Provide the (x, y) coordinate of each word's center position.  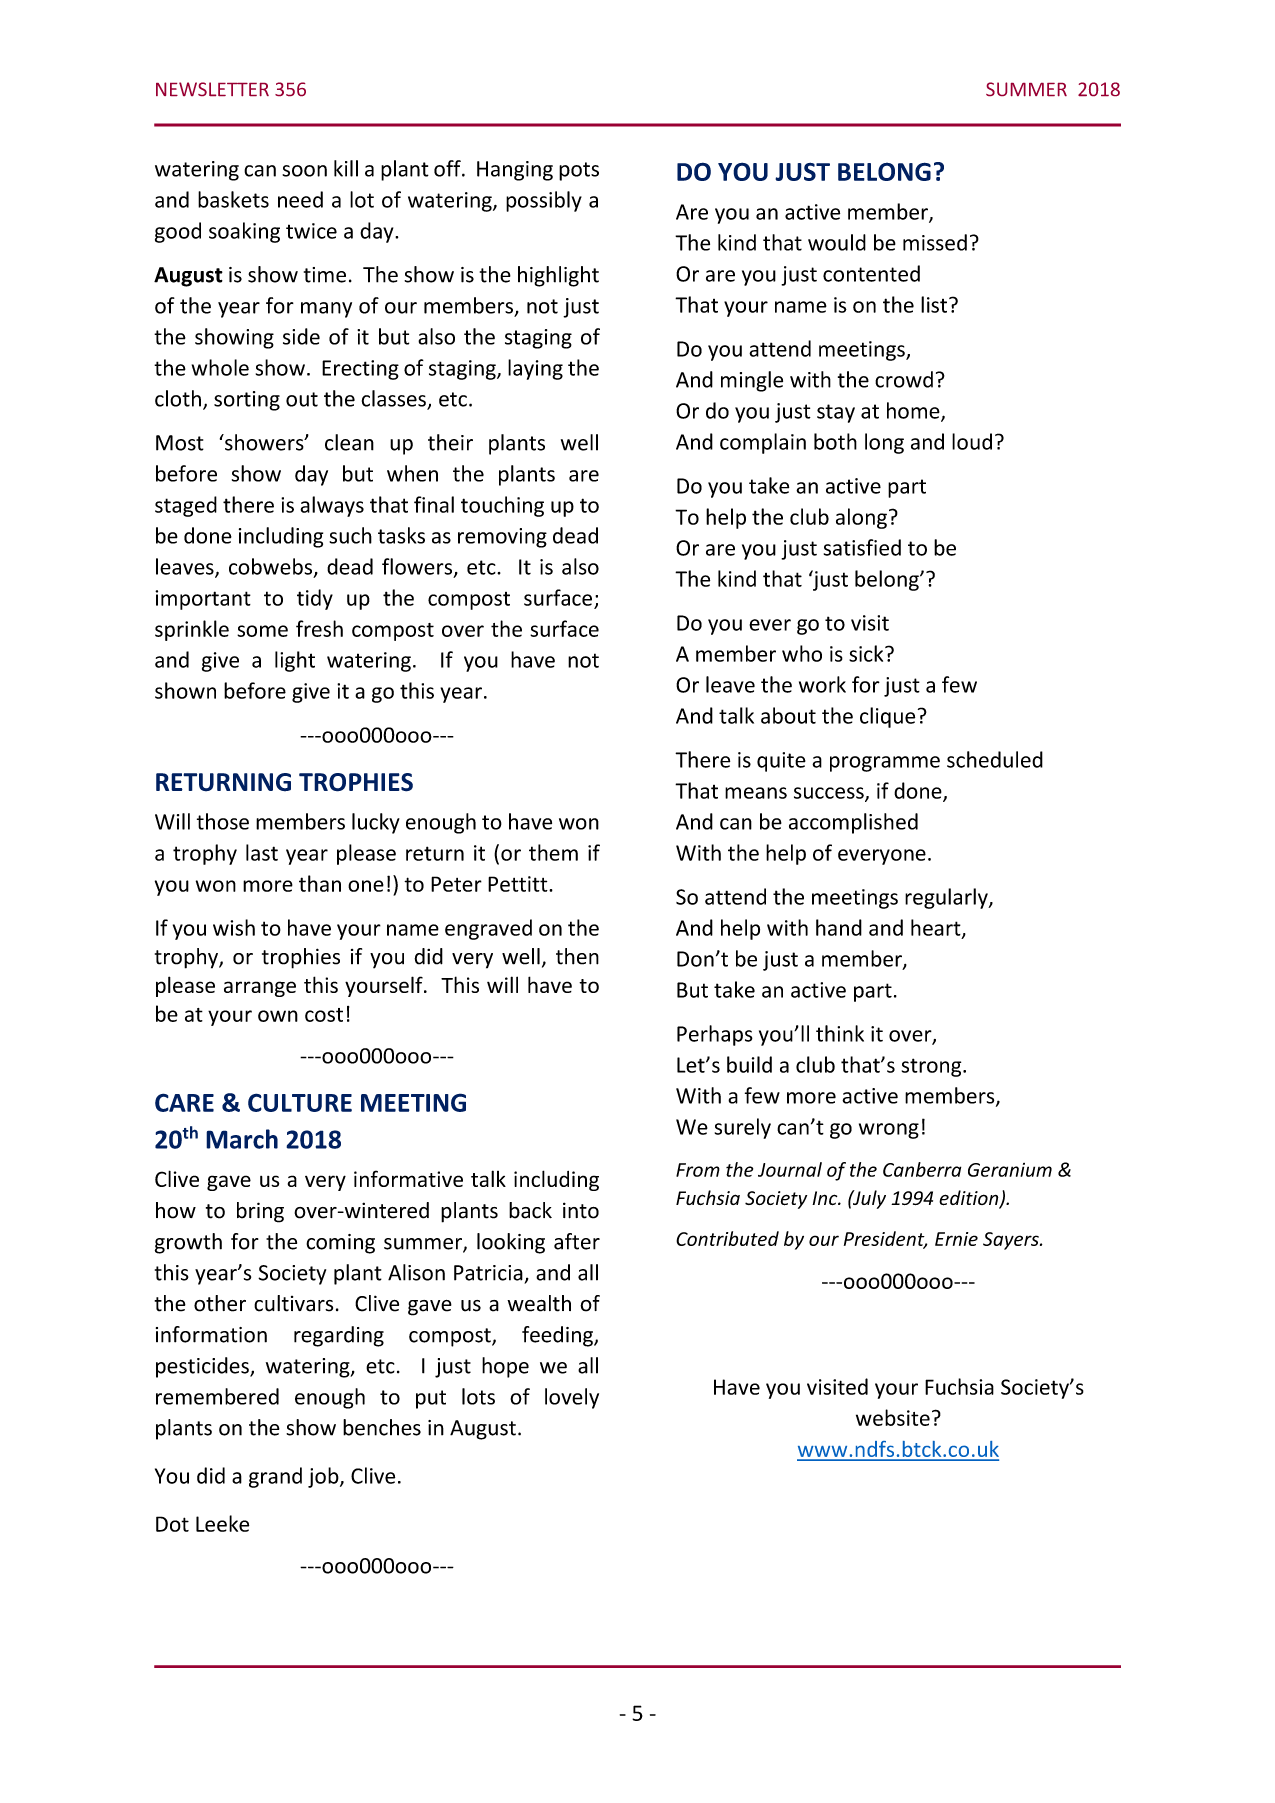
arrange (260, 989)
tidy (315, 599)
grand (275, 1477)
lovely (572, 1398)
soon (304, 171)
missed (935, 242)
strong (933, 1067)
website (893, 1417)
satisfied (862, 547)
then (577, 956)
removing (502, 538)
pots (579, 171)
